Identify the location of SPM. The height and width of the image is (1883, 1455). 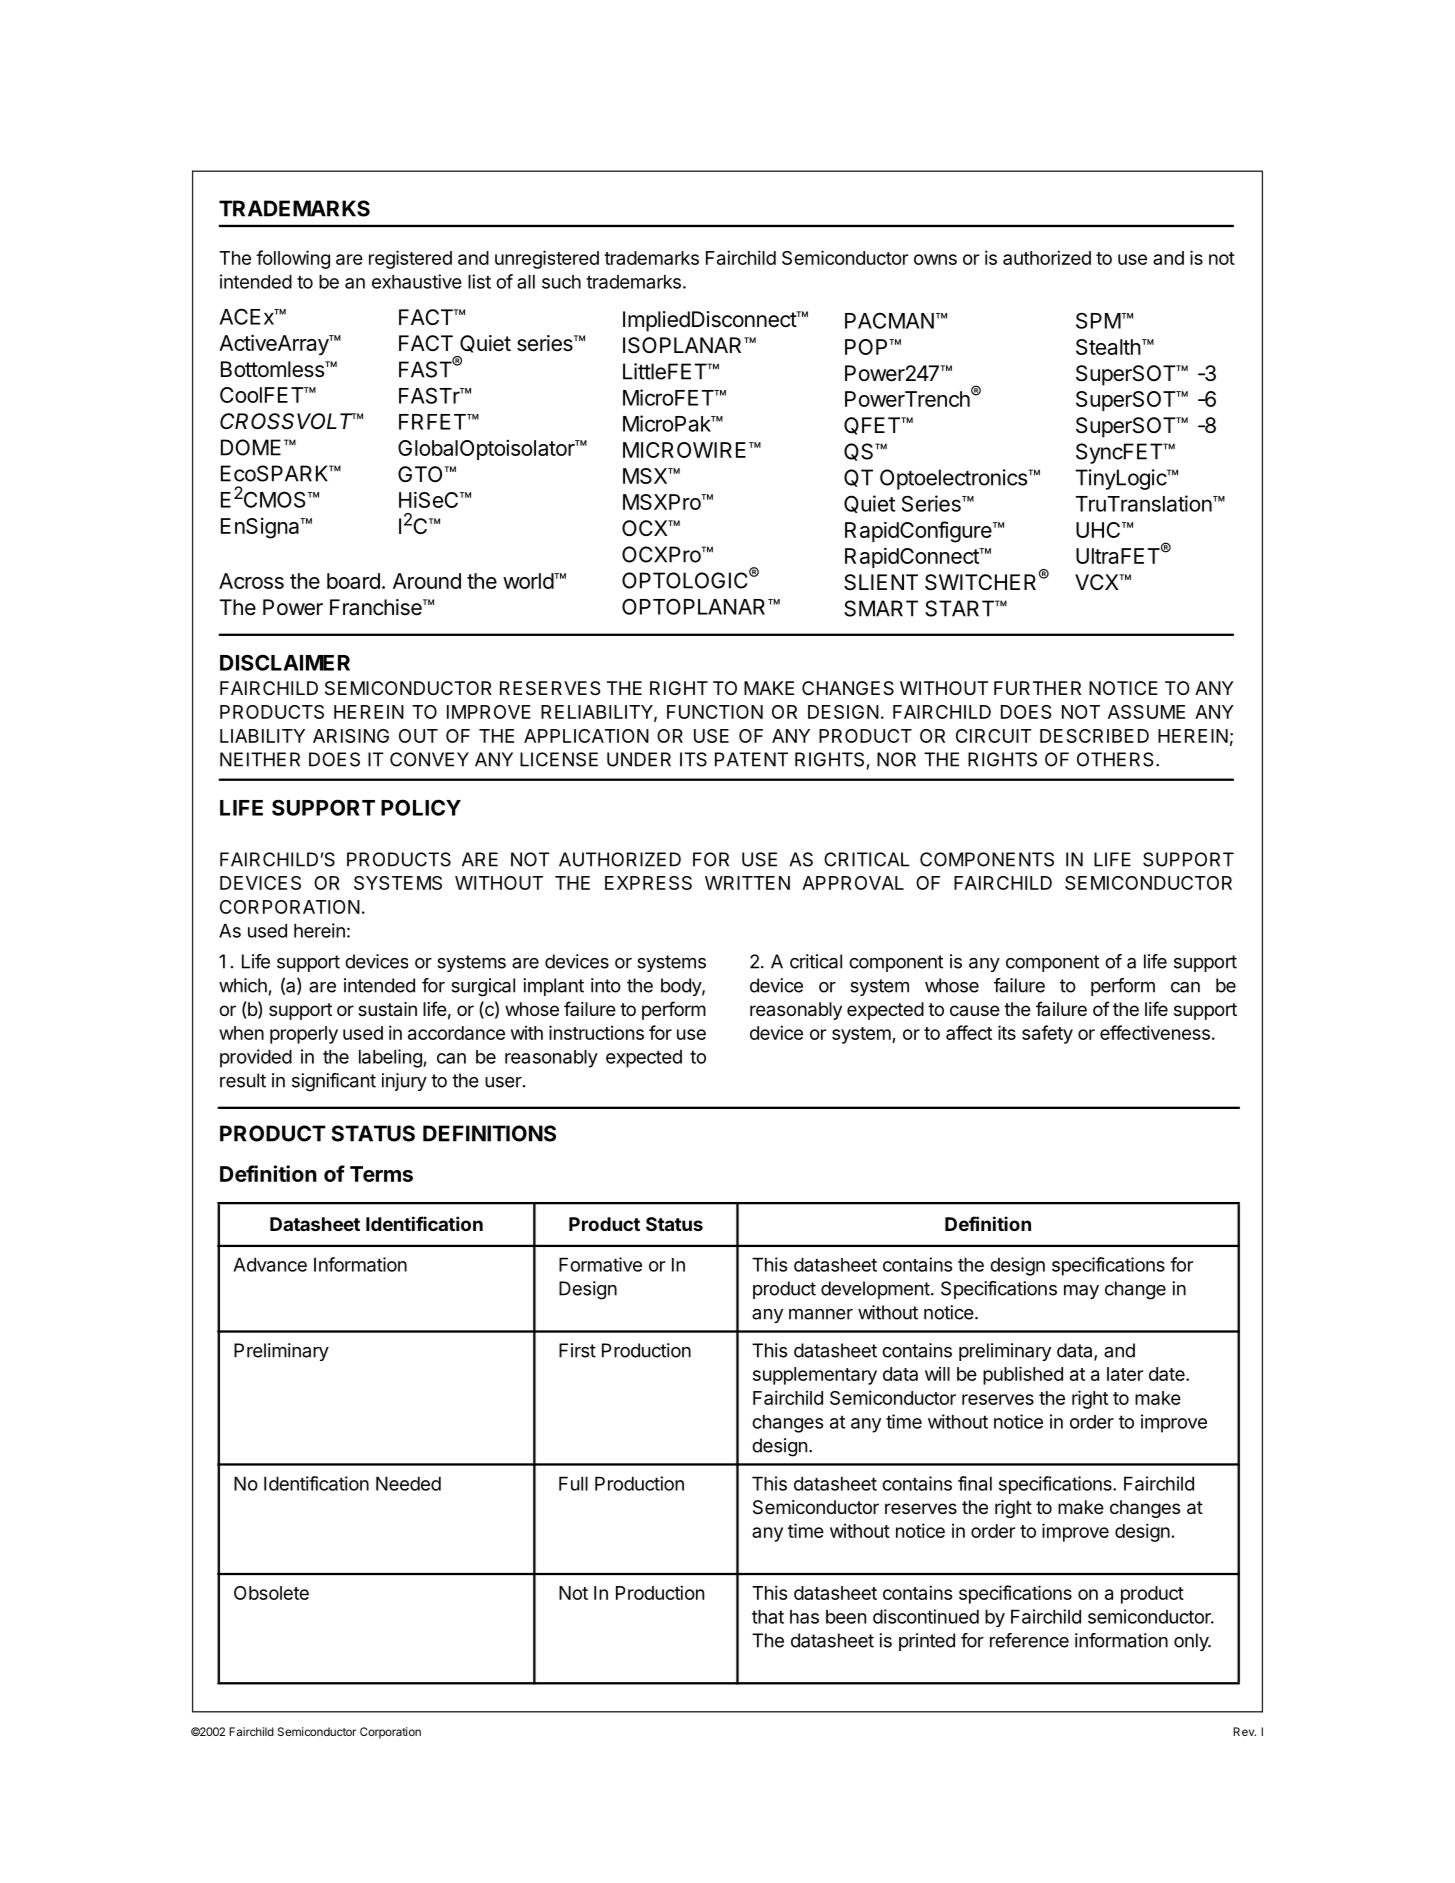
(1098, 320).
